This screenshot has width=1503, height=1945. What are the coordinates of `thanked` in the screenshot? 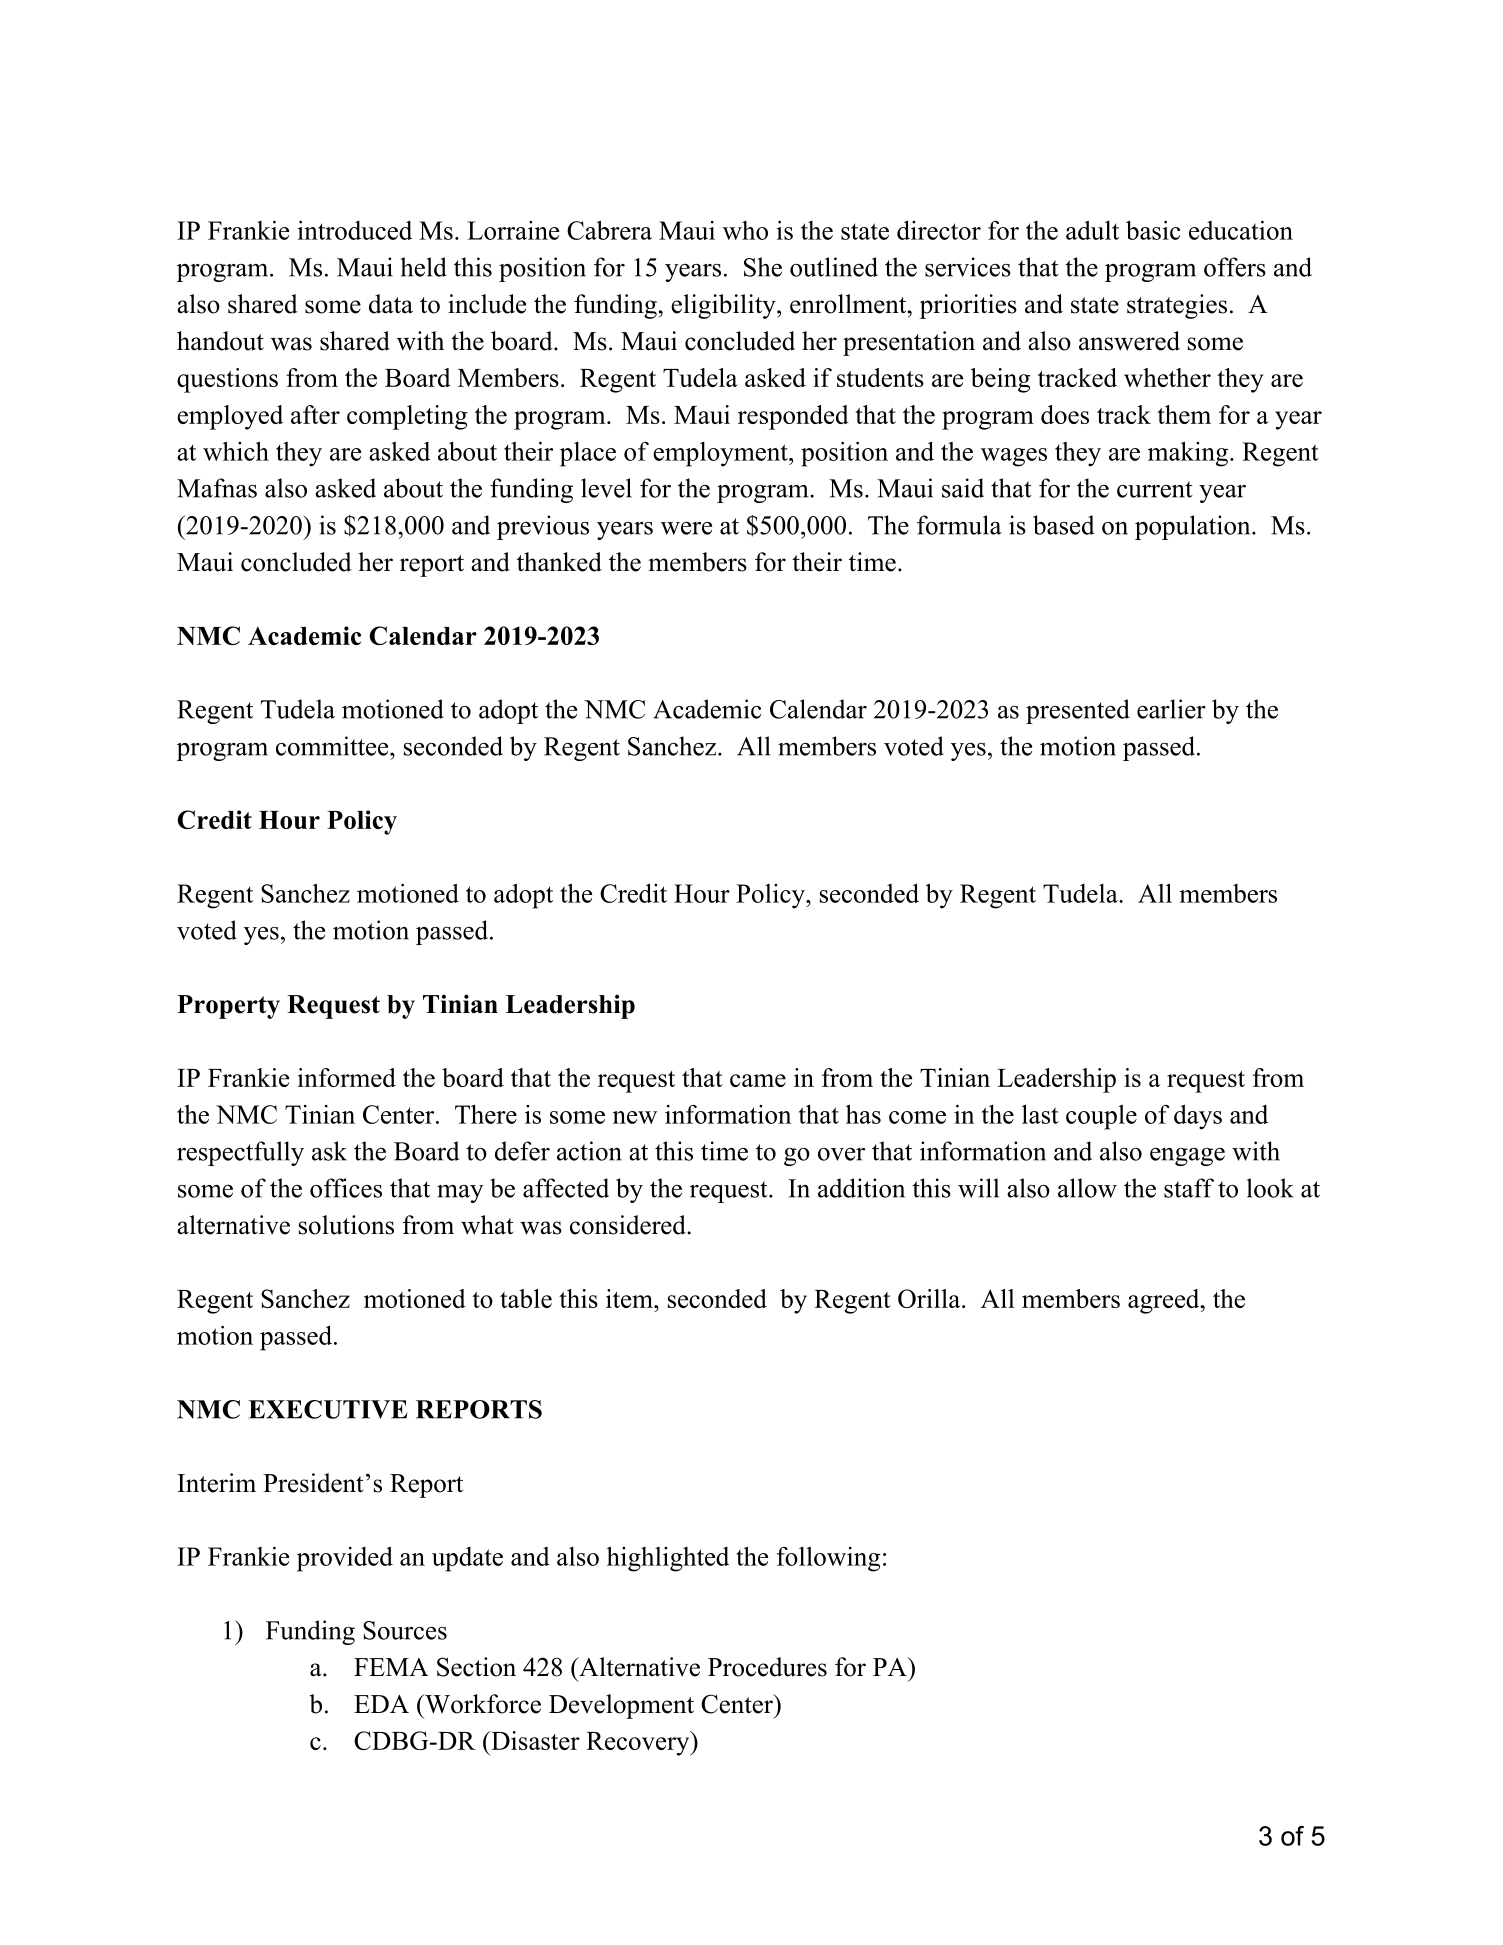 It's located at (559, 562).
